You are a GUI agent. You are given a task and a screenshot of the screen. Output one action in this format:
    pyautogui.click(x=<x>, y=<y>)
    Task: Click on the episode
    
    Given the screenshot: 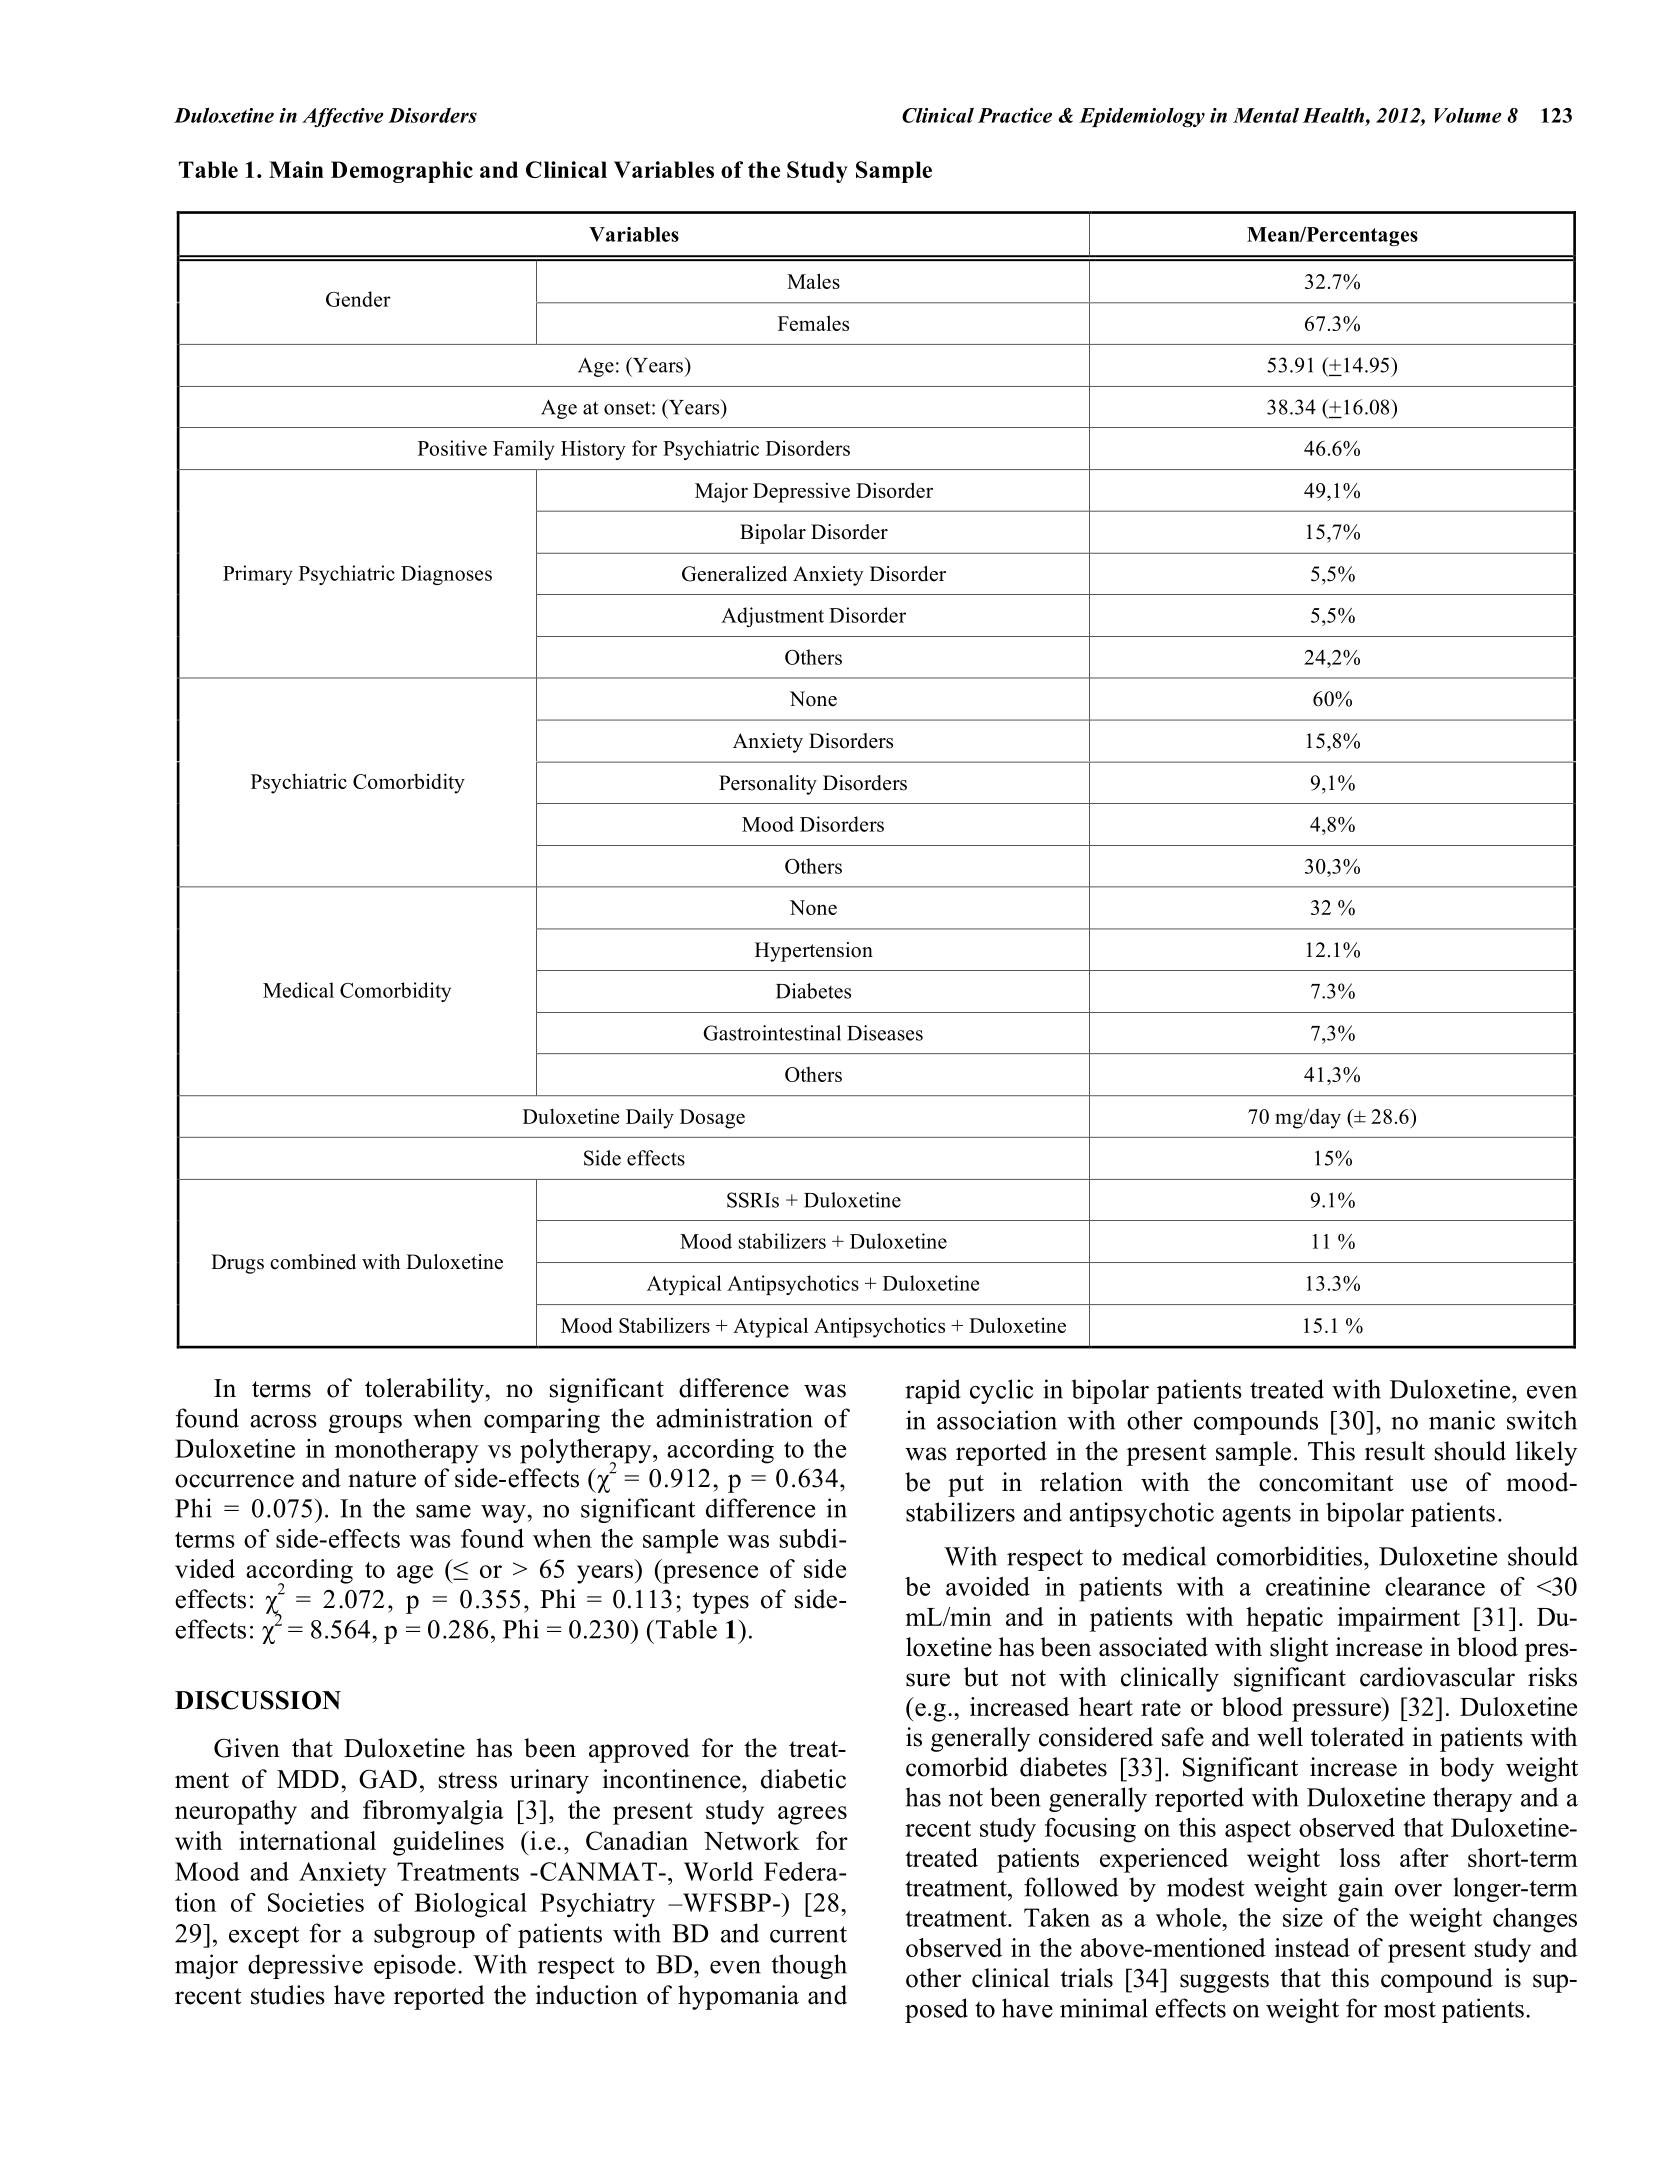 What is the action you would take?
    pyautogui.click(x=415, y=1966)
